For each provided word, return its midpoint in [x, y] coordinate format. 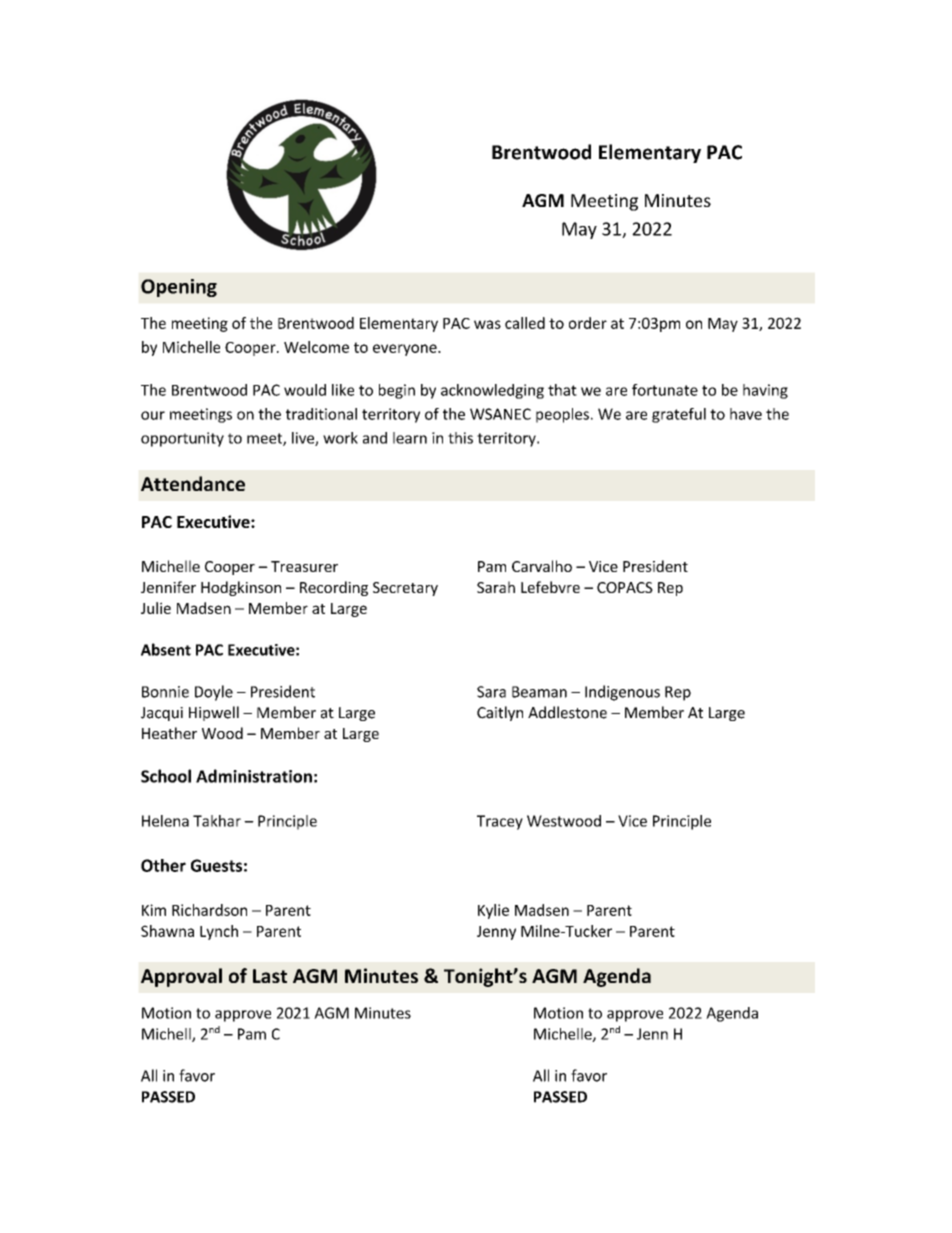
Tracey [500, 822]
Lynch [219, 932]
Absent [166, 649]
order [588, 323]
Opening [179, 288]
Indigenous [622, 693]
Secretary [405, 589]
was [487, 324]
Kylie [493, 911]
